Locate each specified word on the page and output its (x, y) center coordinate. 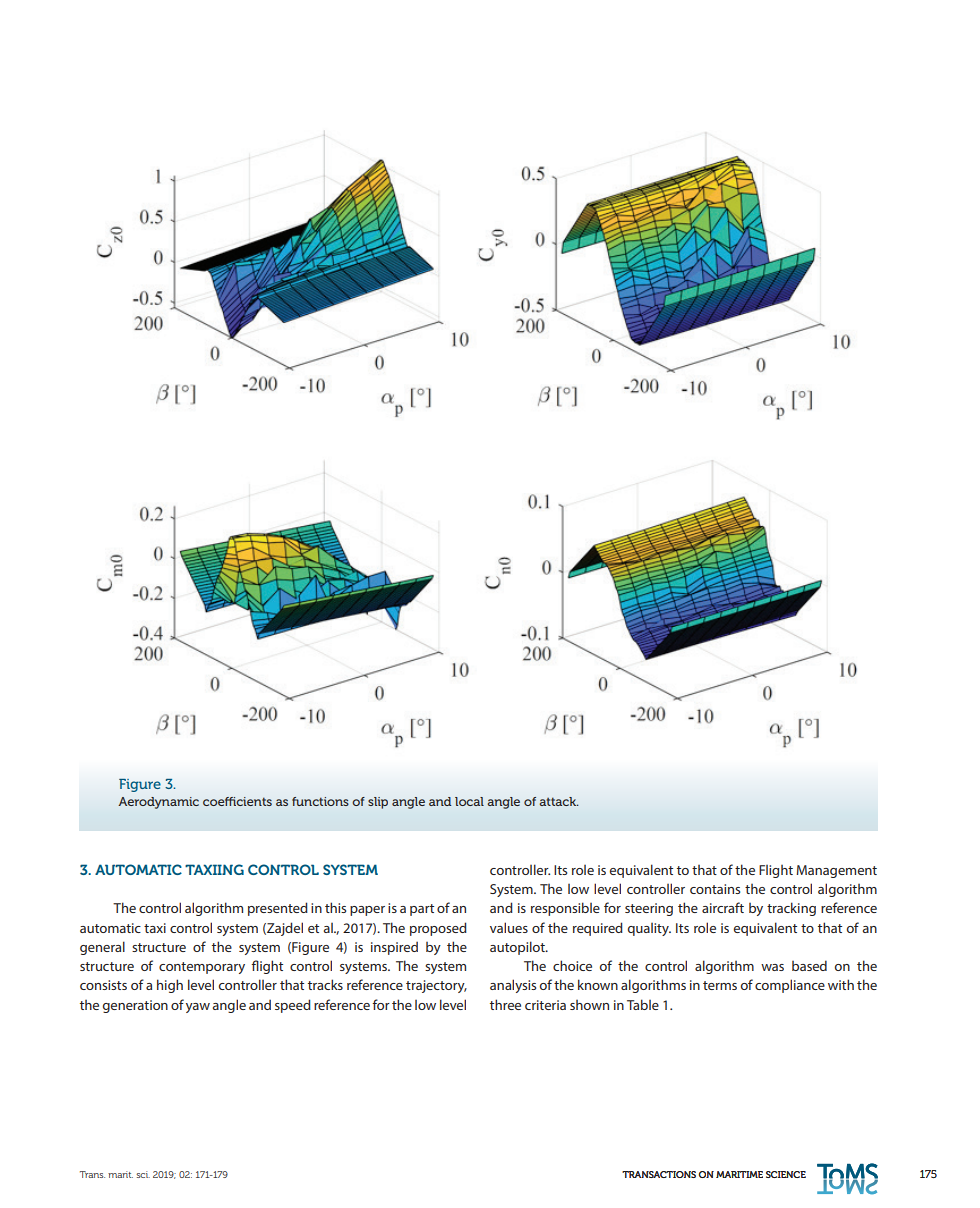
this (335, 907)
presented (278, 909)
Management (836, 871)
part (422, 910)
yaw (198, 1008)
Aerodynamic (158, 803)
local (469, 801)
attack (559, 801)
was (772, 967)
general (102, 948)
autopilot (518, 948)
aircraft (723, 907)
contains (715, 889)
